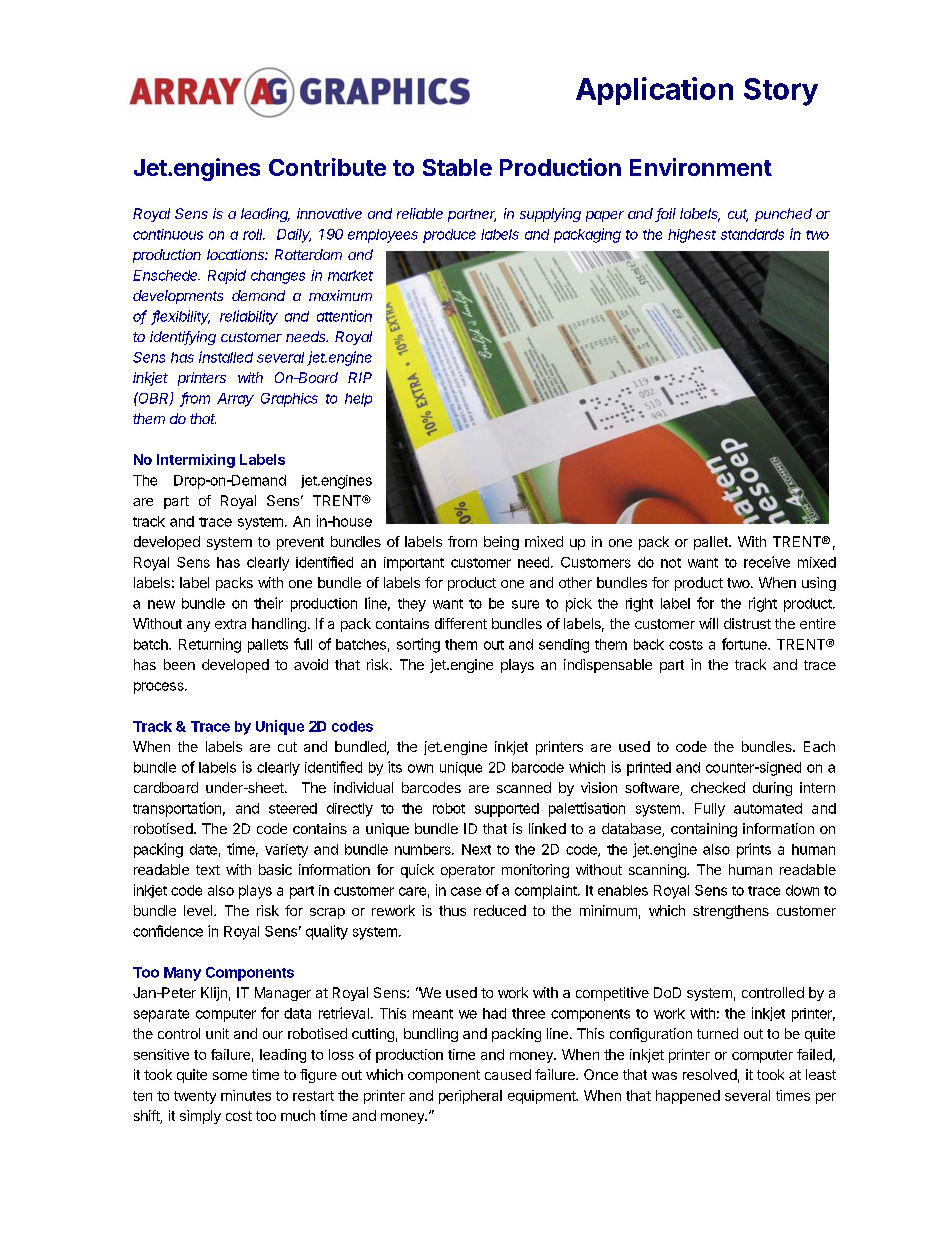  What do you see at coordinates (327, 167) in the screenshot?
I see `Contribute` at bounding box center [327, 167].
